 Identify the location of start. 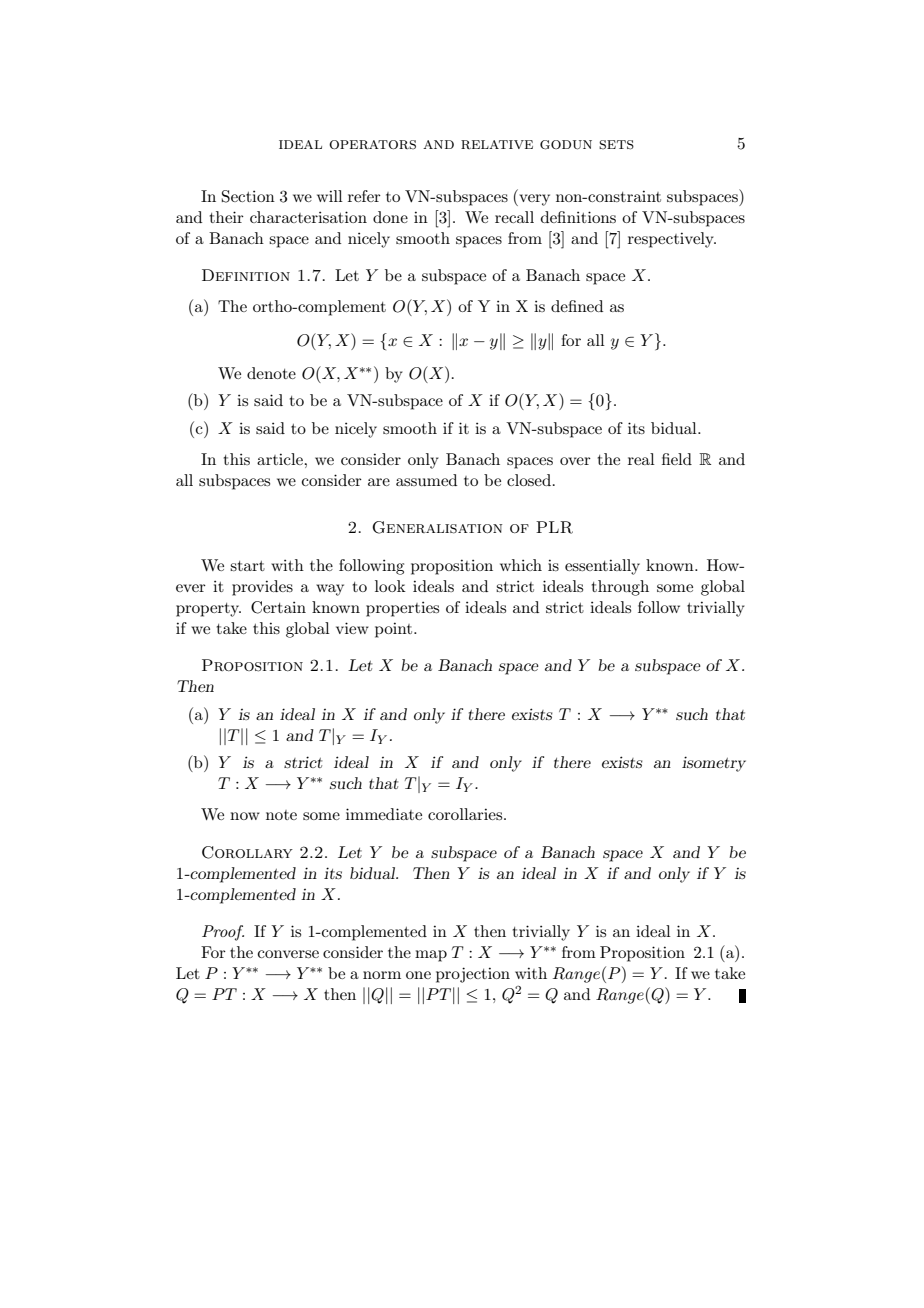
(247, 566).
